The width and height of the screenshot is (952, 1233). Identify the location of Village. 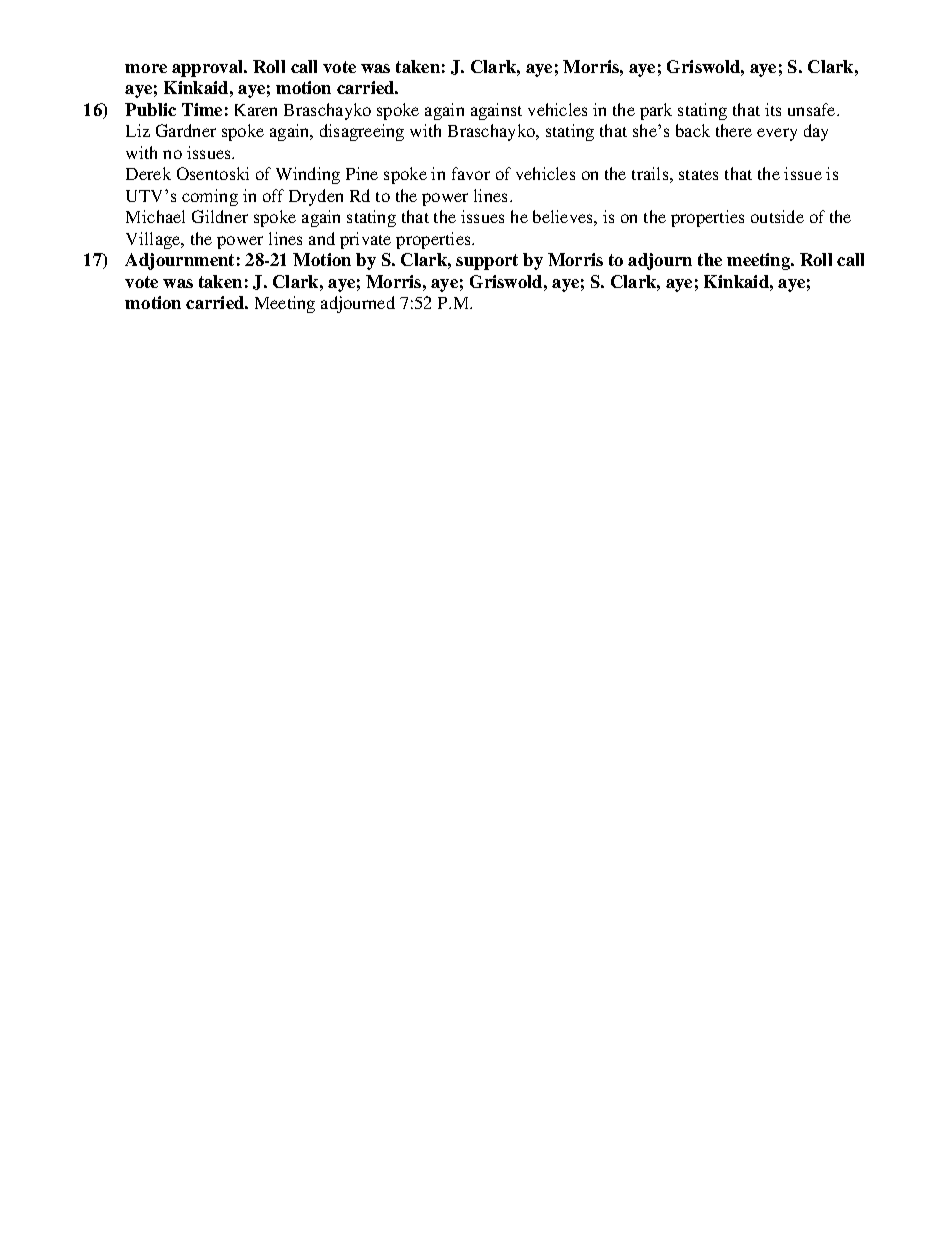
(154, 240).
